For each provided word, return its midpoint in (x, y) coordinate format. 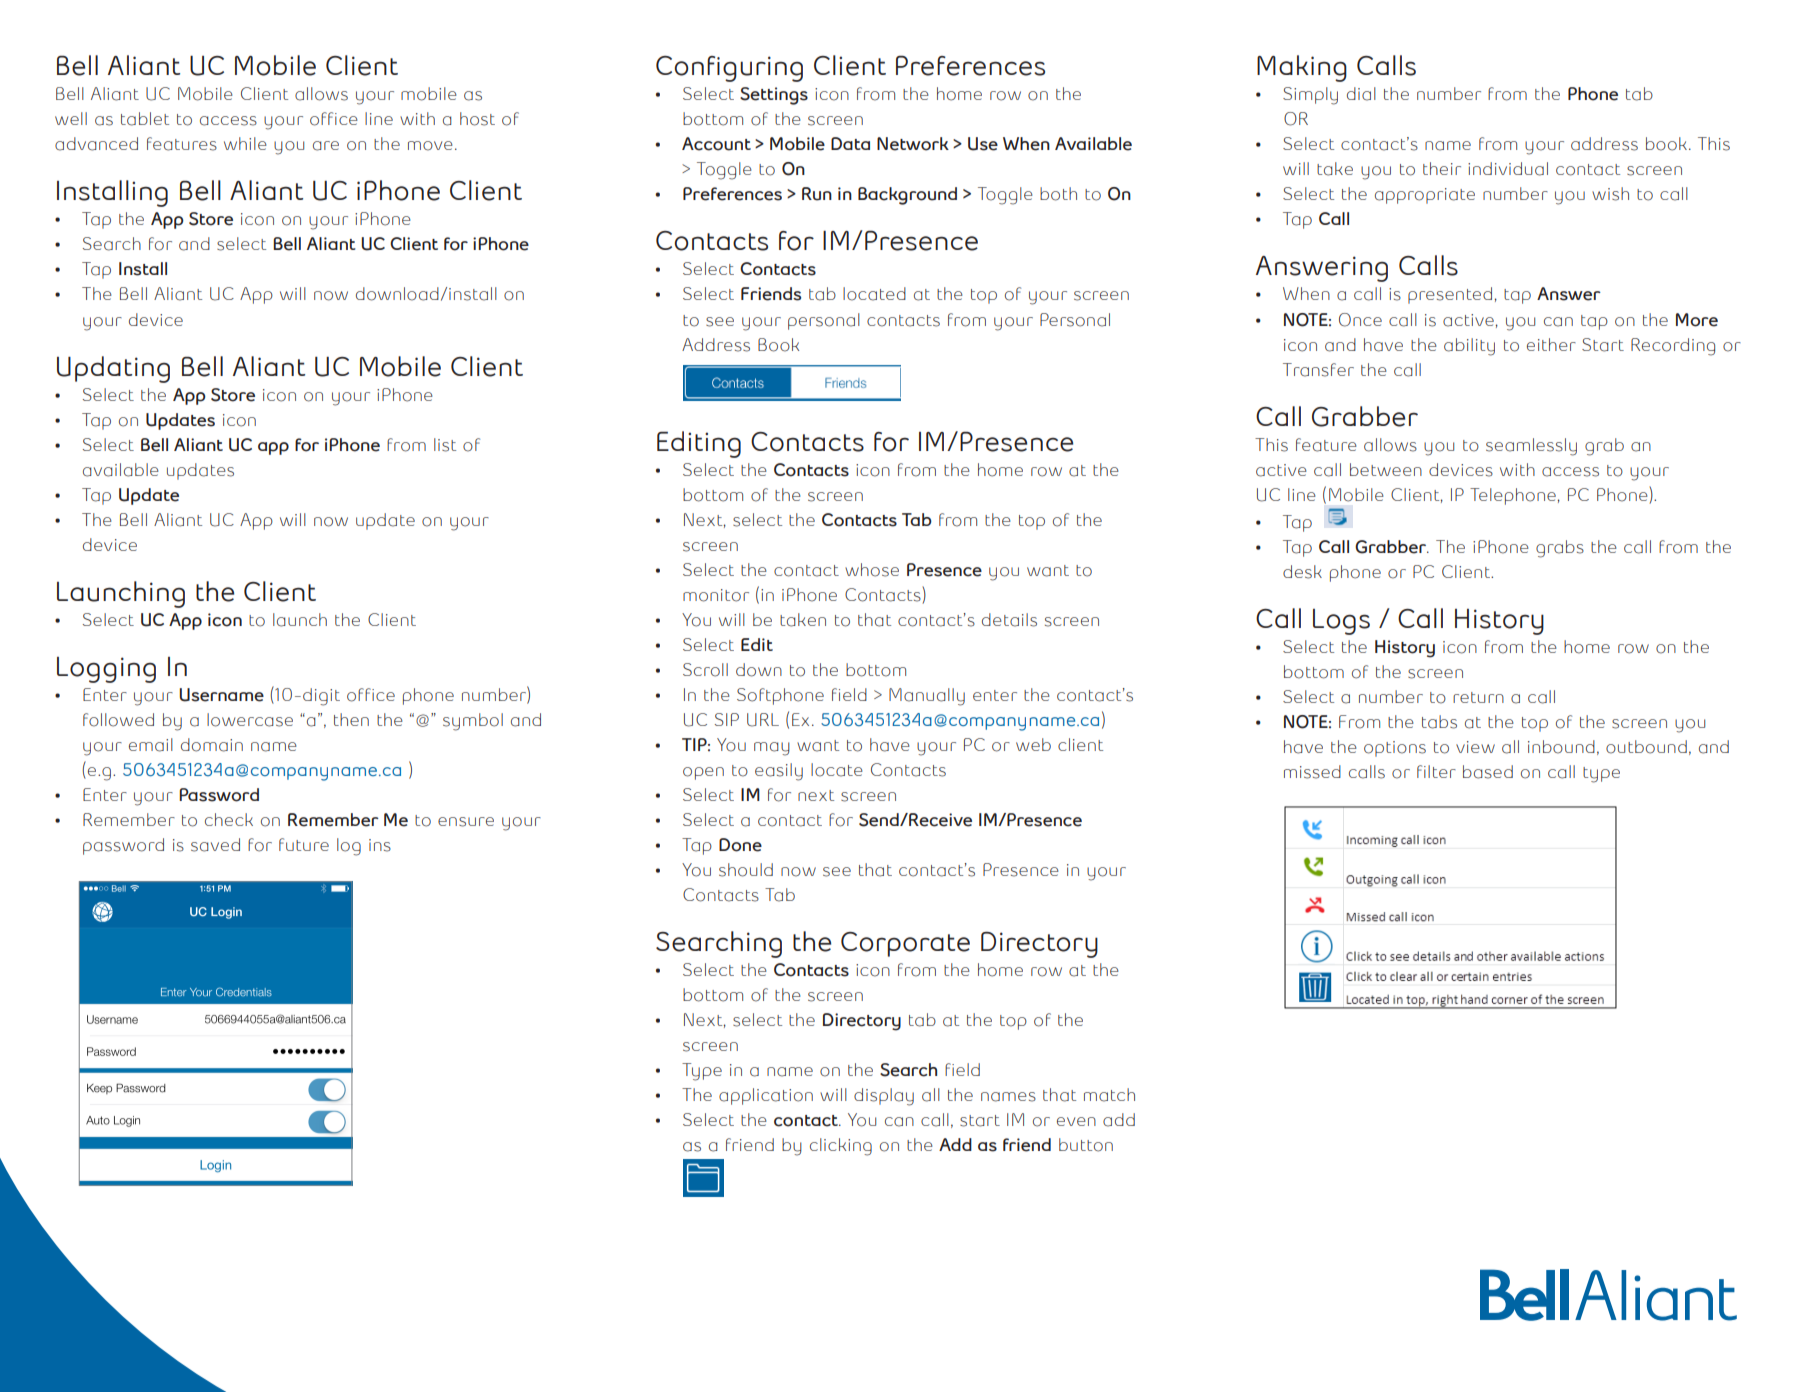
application (766, 1096)
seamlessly (1531, 447)
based (1488, 772)
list (445, 445)
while (245, 143)
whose (872, 570)
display (884, 1097)
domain (212, 745)
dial (1361, 94)
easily (779, 772)
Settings (774, 96)
